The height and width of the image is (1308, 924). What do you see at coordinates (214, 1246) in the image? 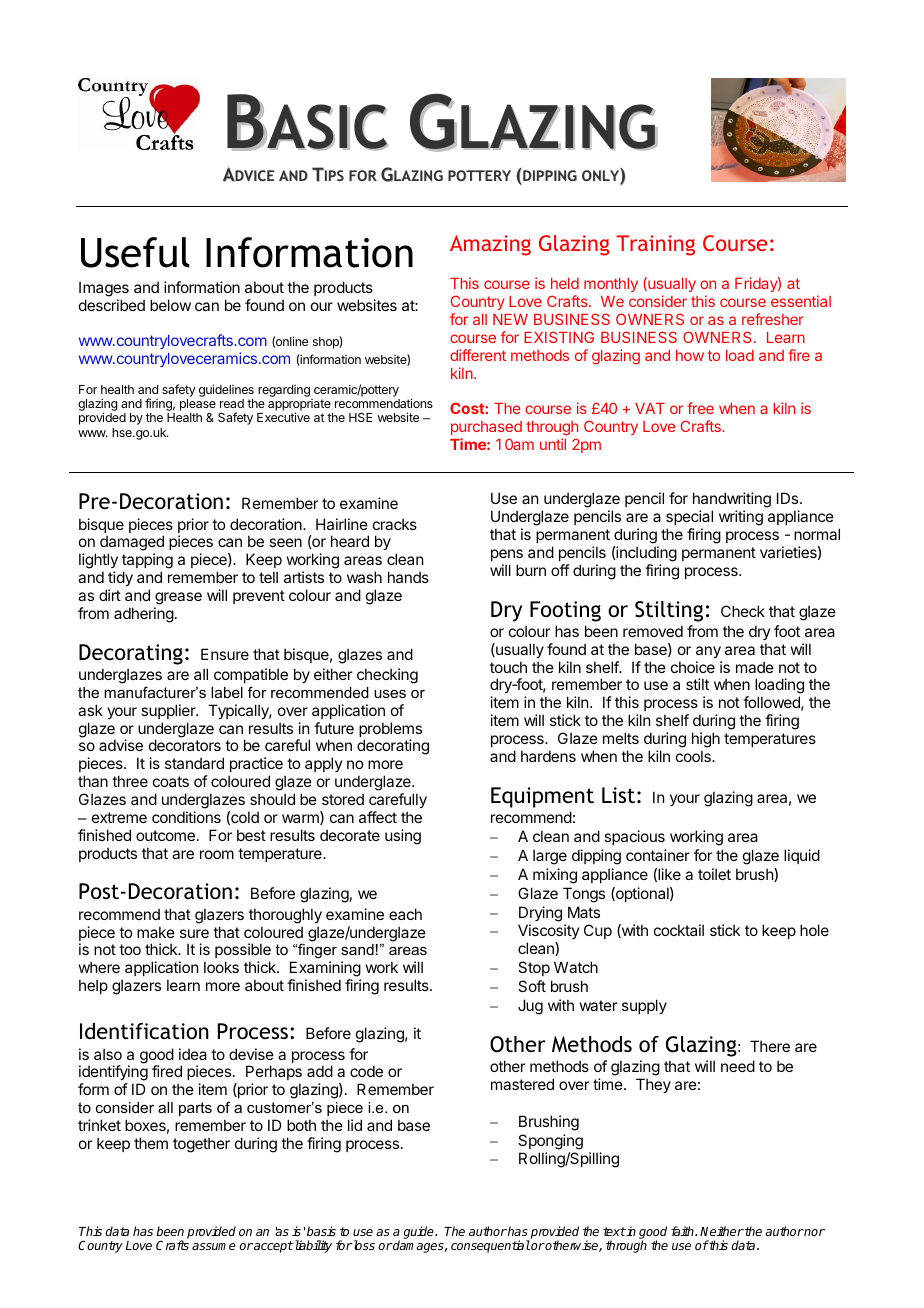
I see `assume` at bounding box center [214, 1246].
